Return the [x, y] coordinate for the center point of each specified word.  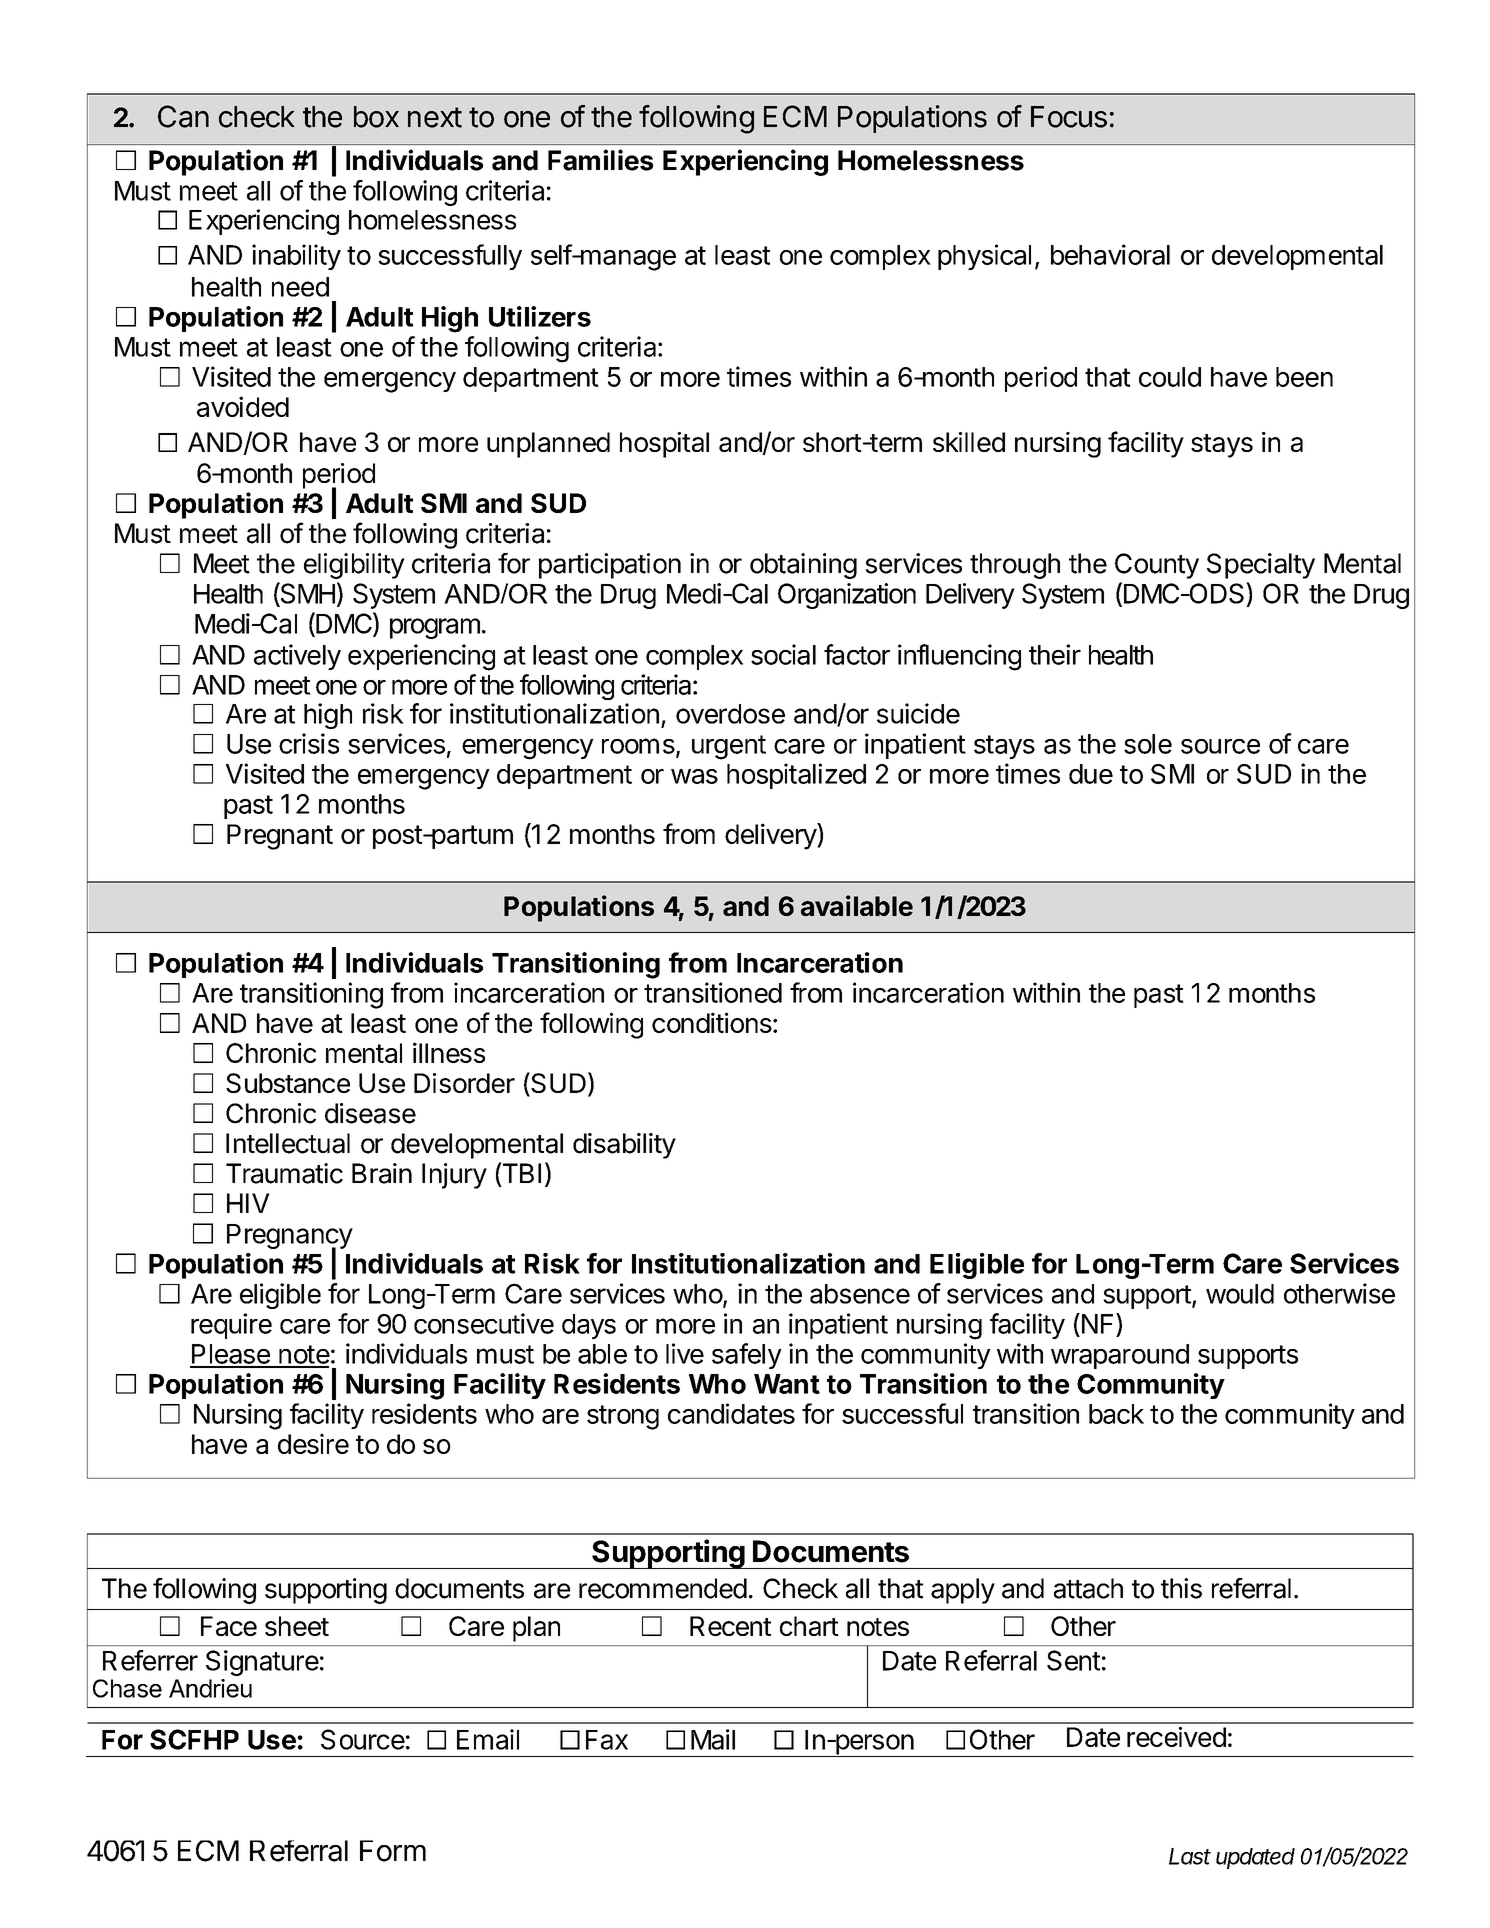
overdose [730, 714]
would [1240, 1294]
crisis [309, 743]
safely [747, 1356]
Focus [1069, 117]
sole [1148, 744]
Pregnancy [290, 1238]
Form [393, 1851]
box [376, 117]
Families [600, 160]
